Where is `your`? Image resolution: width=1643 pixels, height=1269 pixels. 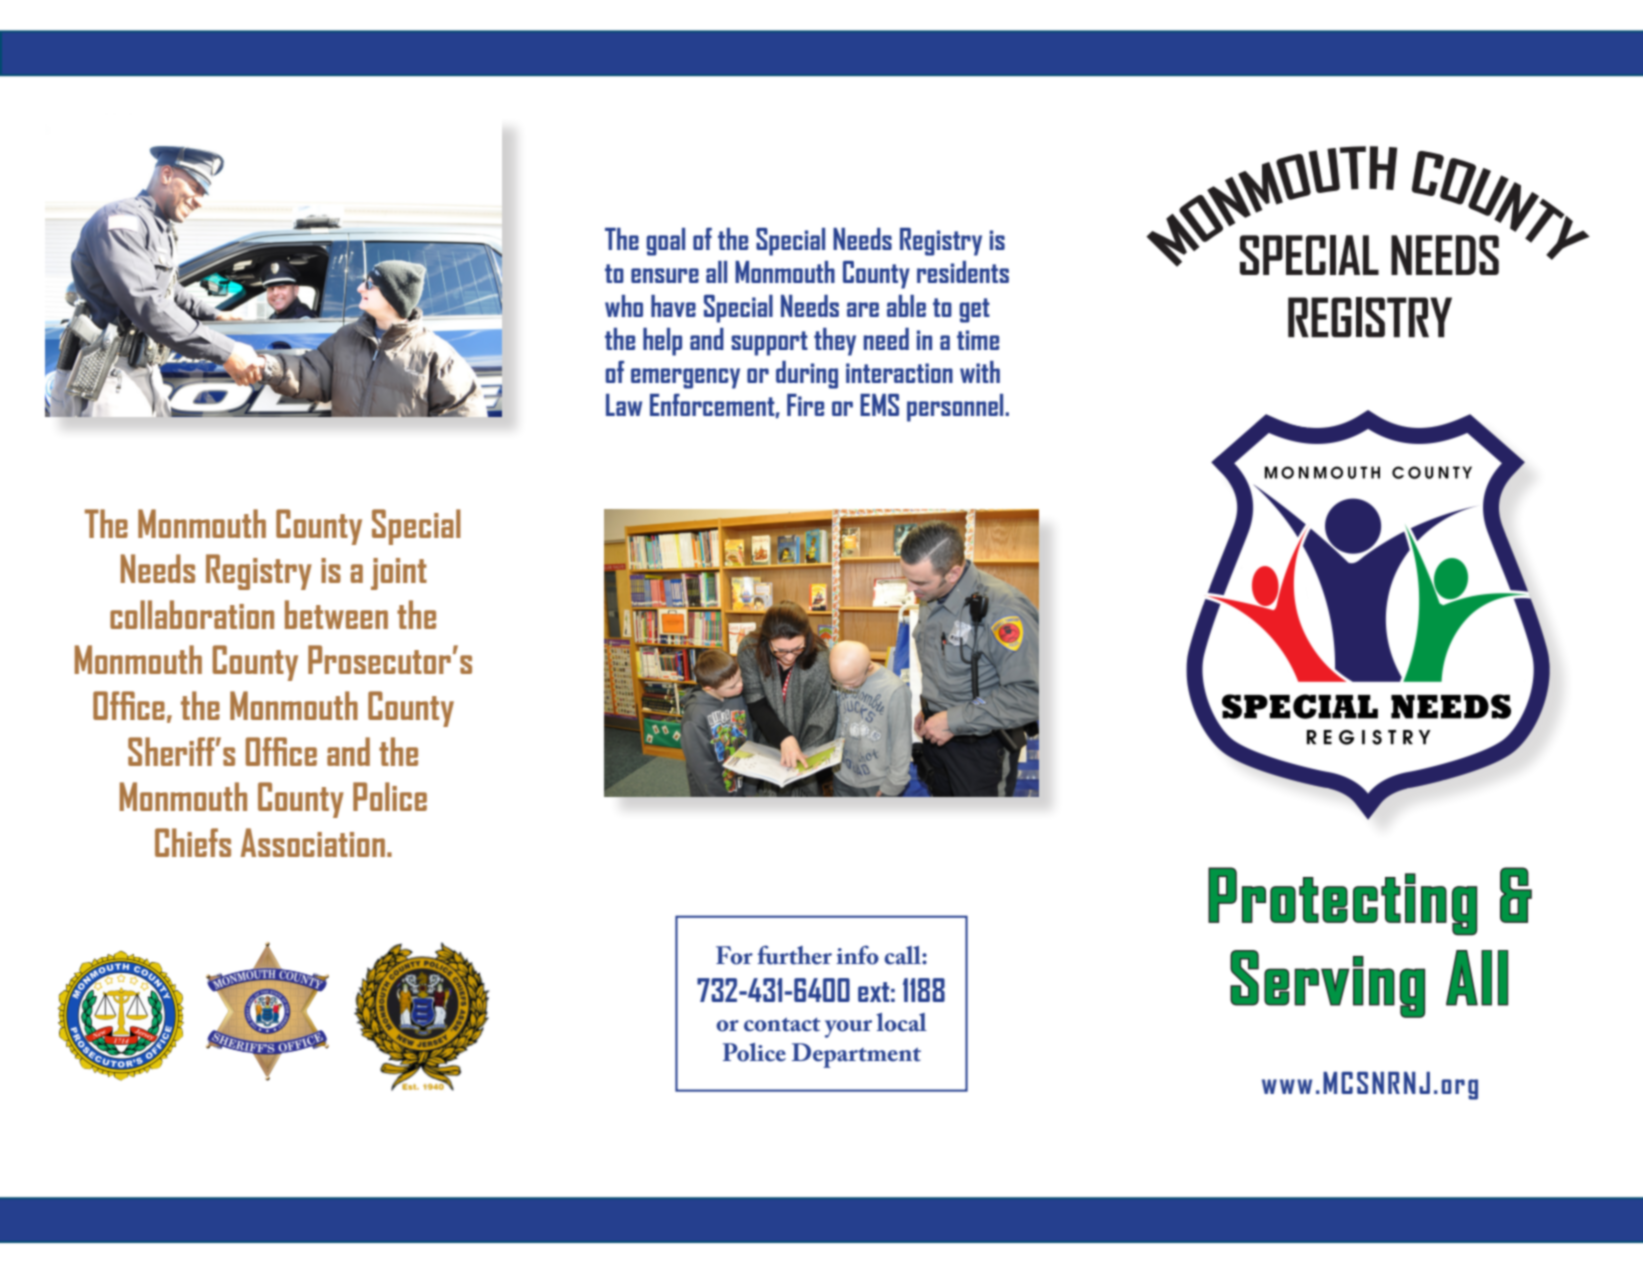 your is located at coordinates (848, 1029).
